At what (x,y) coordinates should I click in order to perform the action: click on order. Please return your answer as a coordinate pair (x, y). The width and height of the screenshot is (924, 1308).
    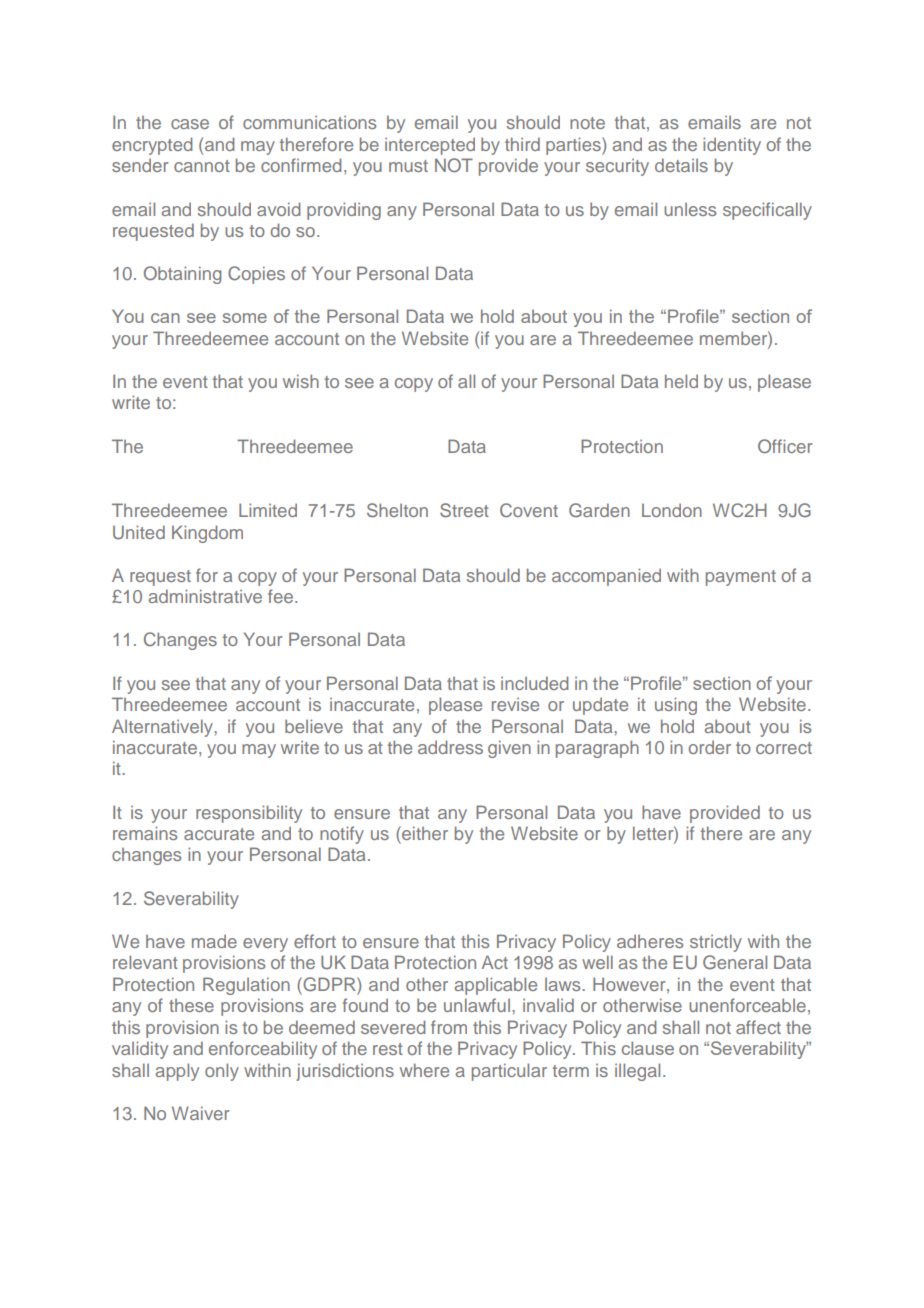
    Looking at the image, I should click on (710, 747).
